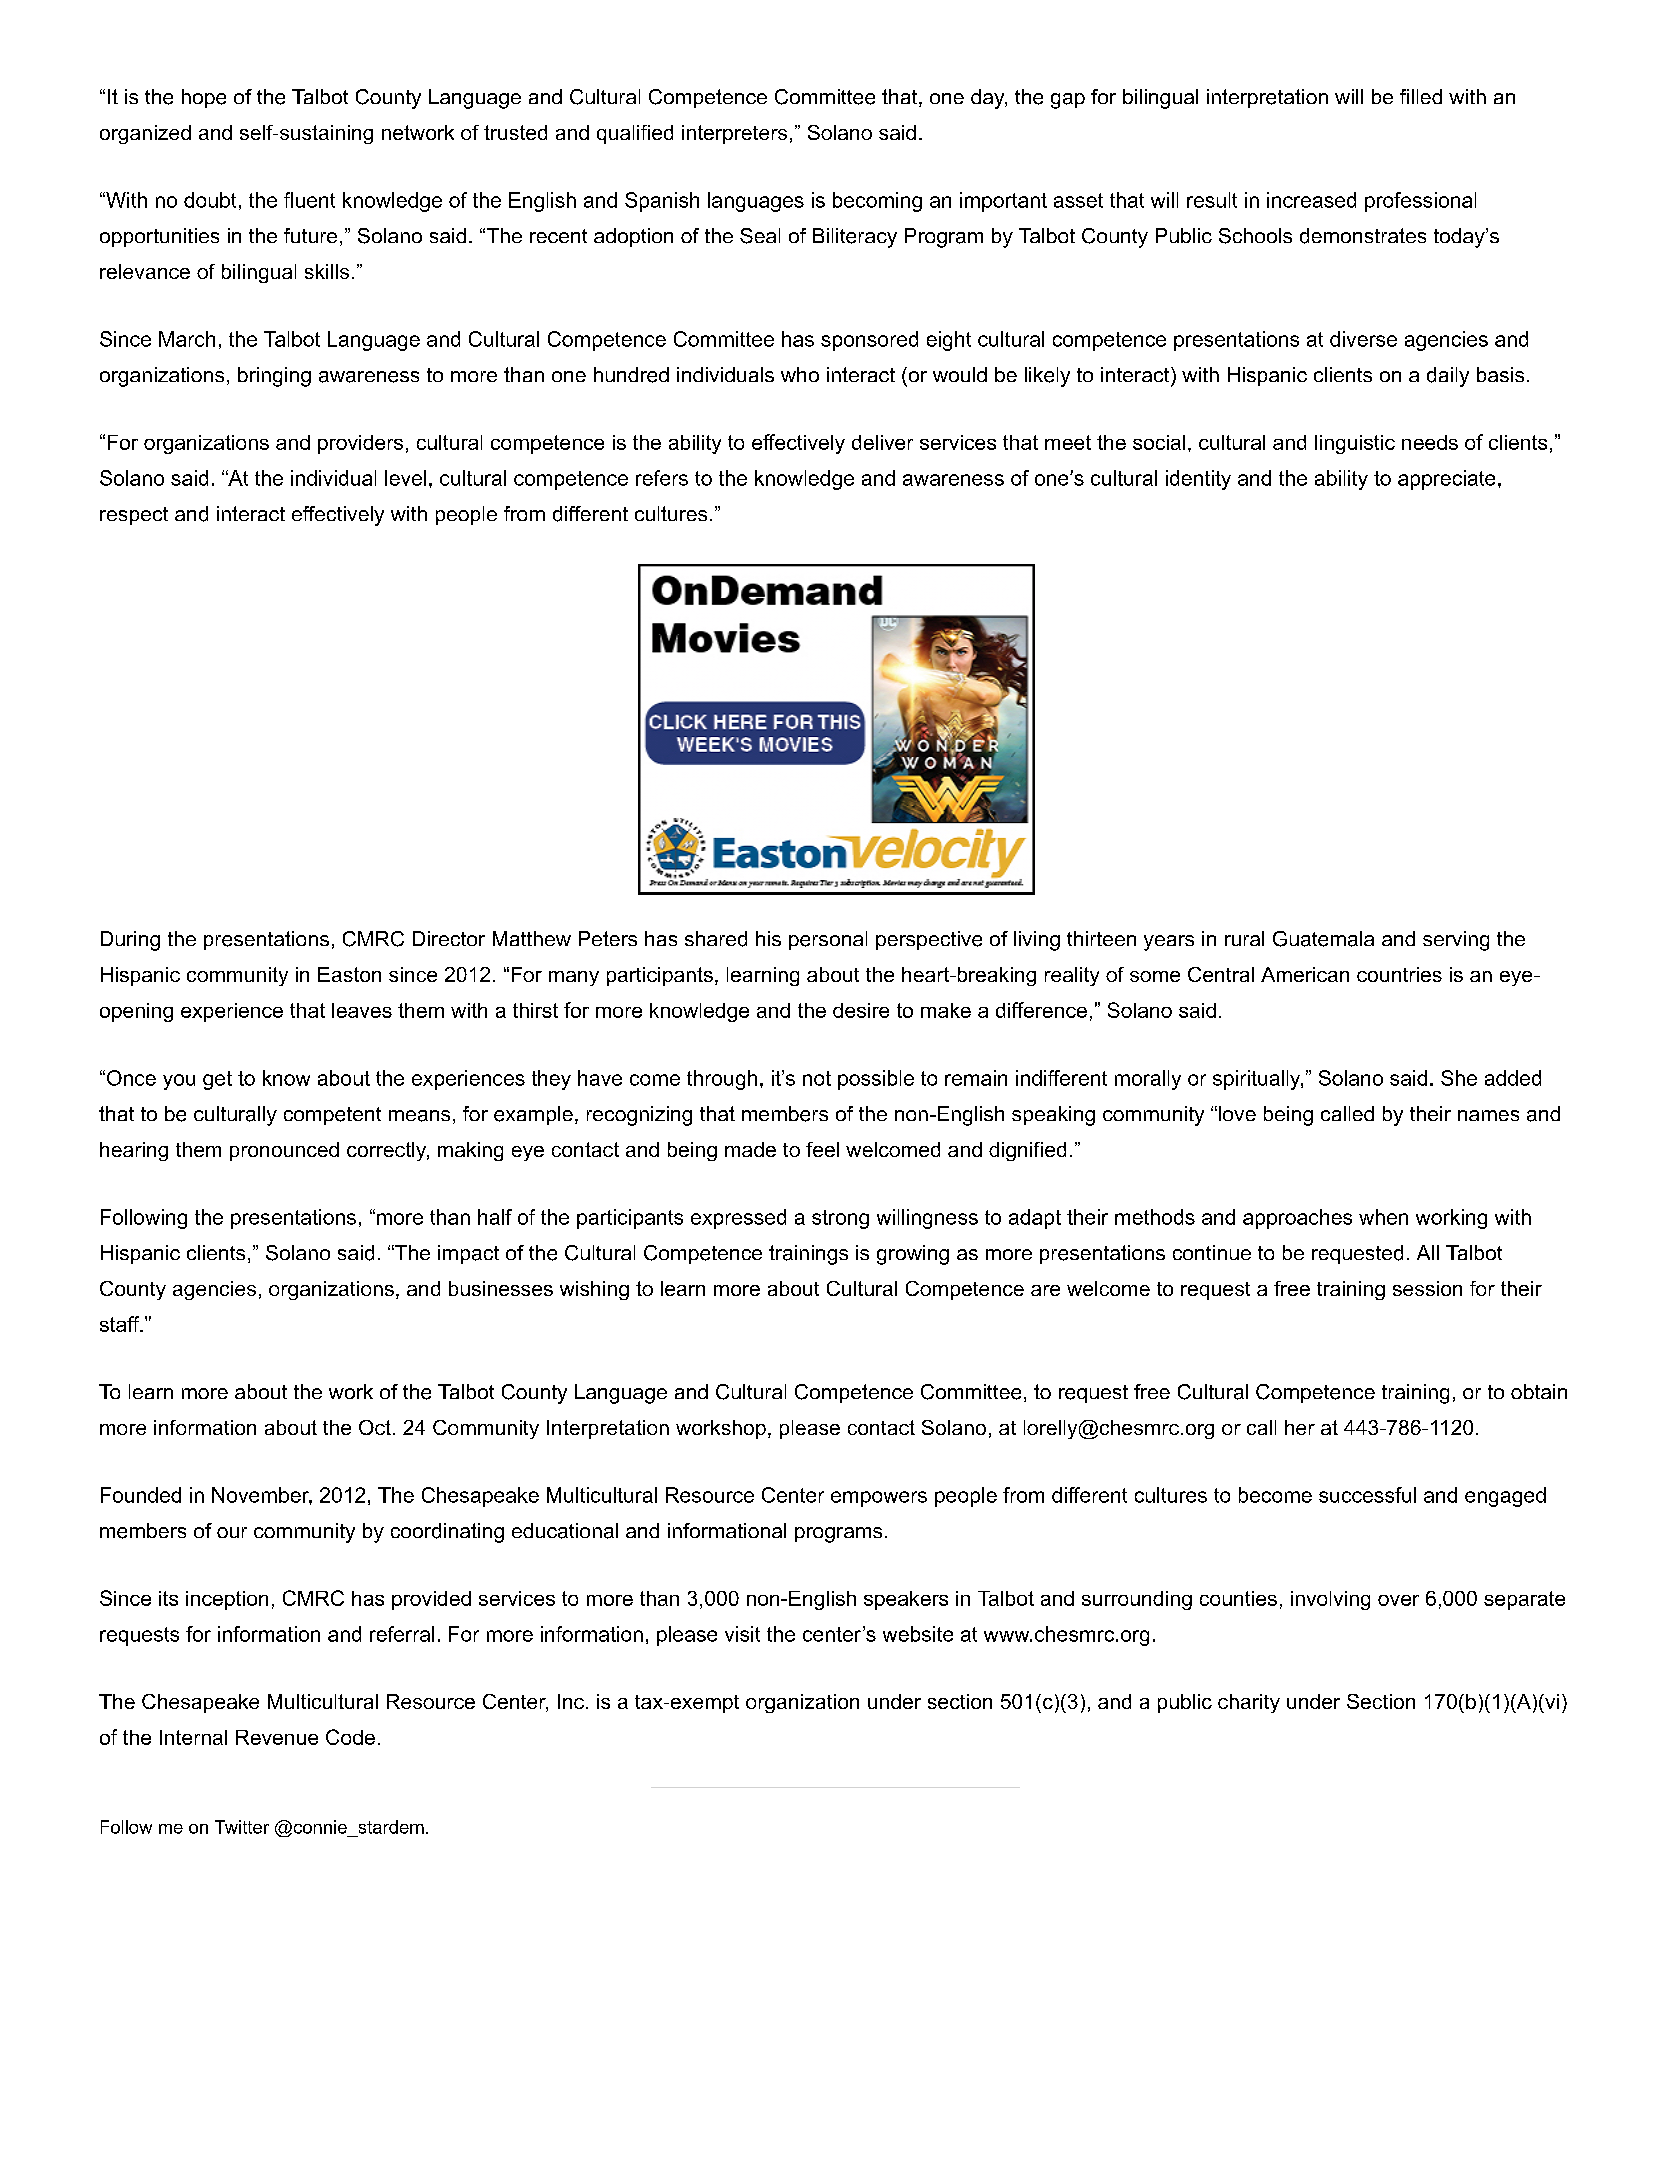  Describe the element at coordinates (349, 974) in the screenshot. I see `Easton` at that location.
